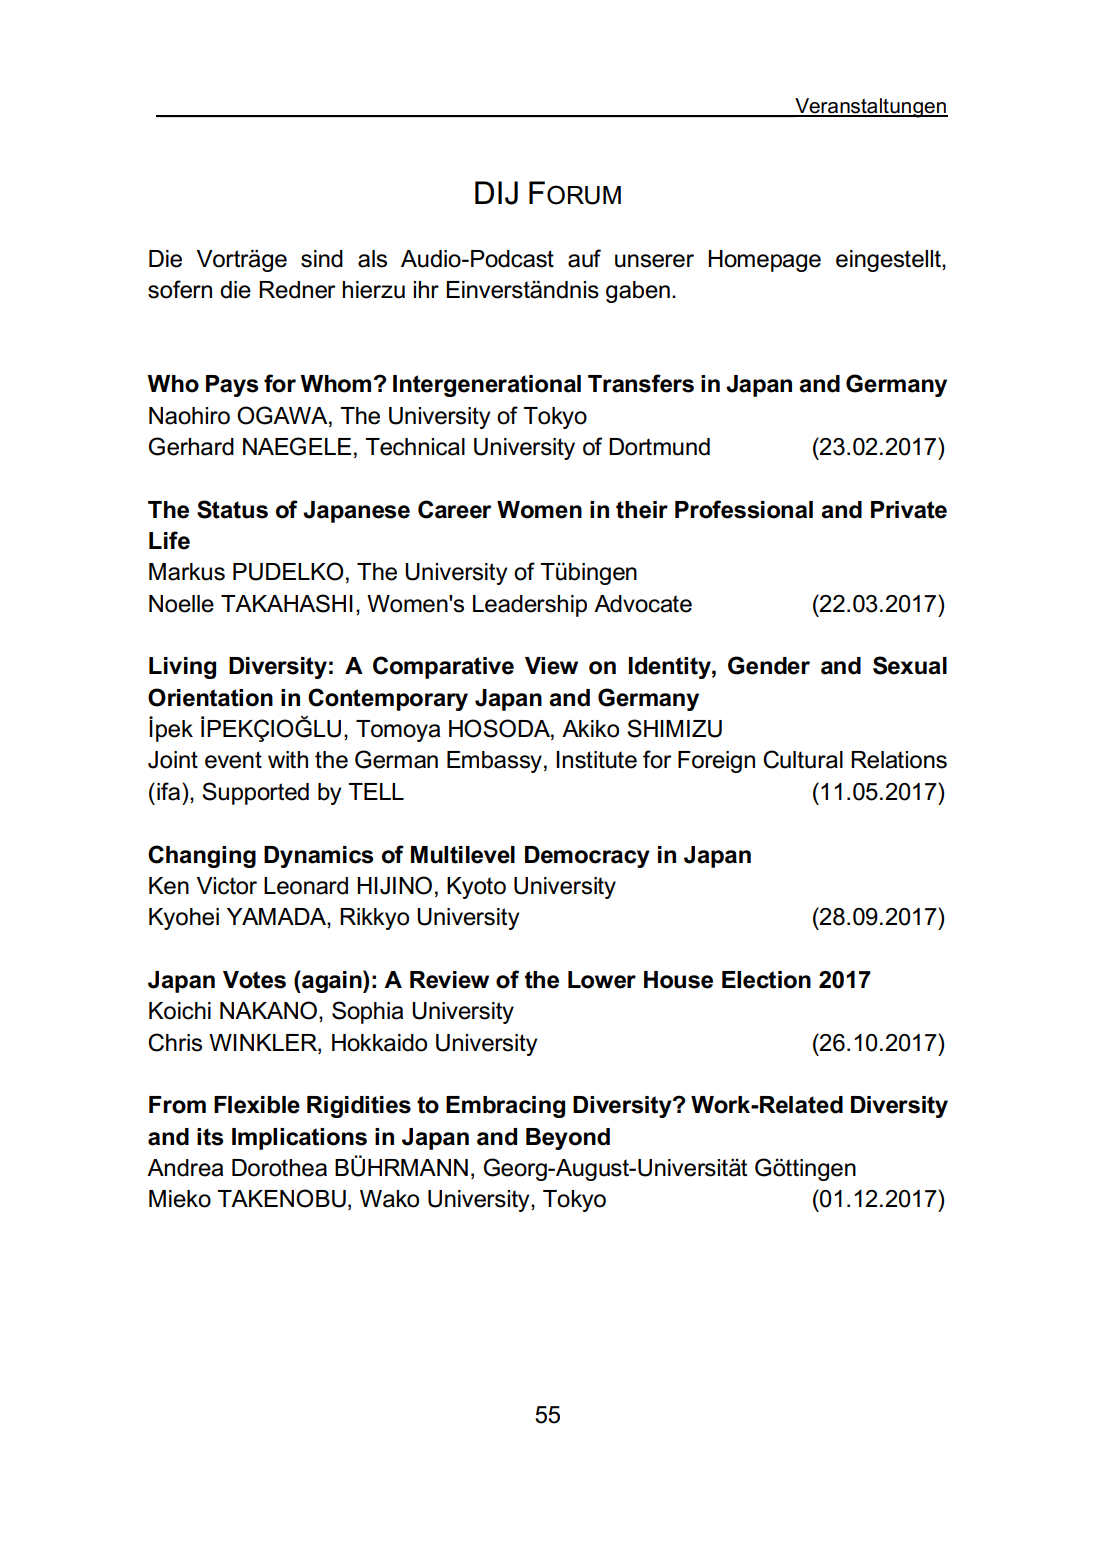 The image size is (1097, 1554). I want to click on sind, so click(322, 259).
